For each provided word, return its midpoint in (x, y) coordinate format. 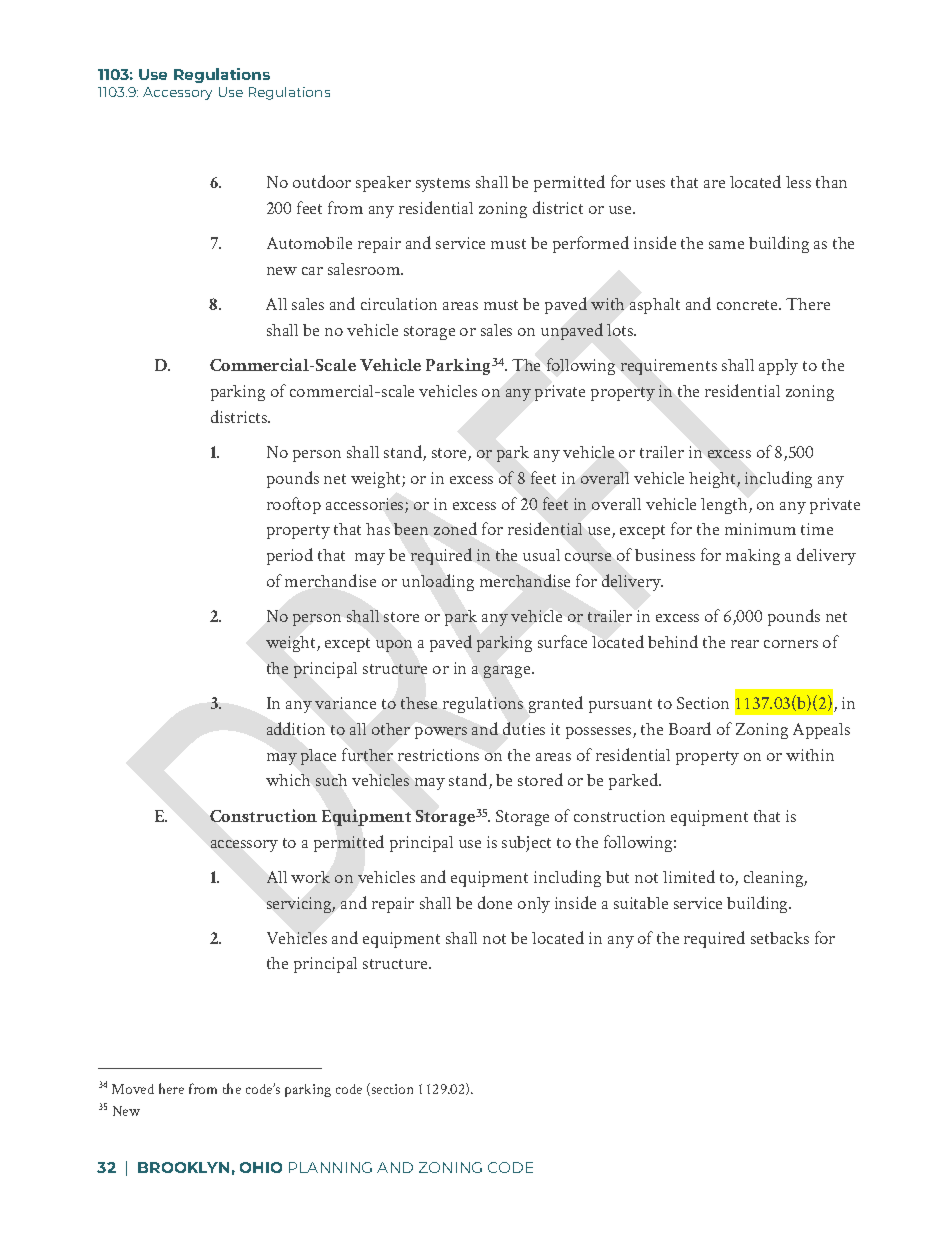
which (288, 780)
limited (689, 876)
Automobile (309, 243)
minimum (760, 529)
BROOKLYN (183, 1167)
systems (443, 185)
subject (526, 844)
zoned (455, 528)
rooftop (294, 505)
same (726, 245)
